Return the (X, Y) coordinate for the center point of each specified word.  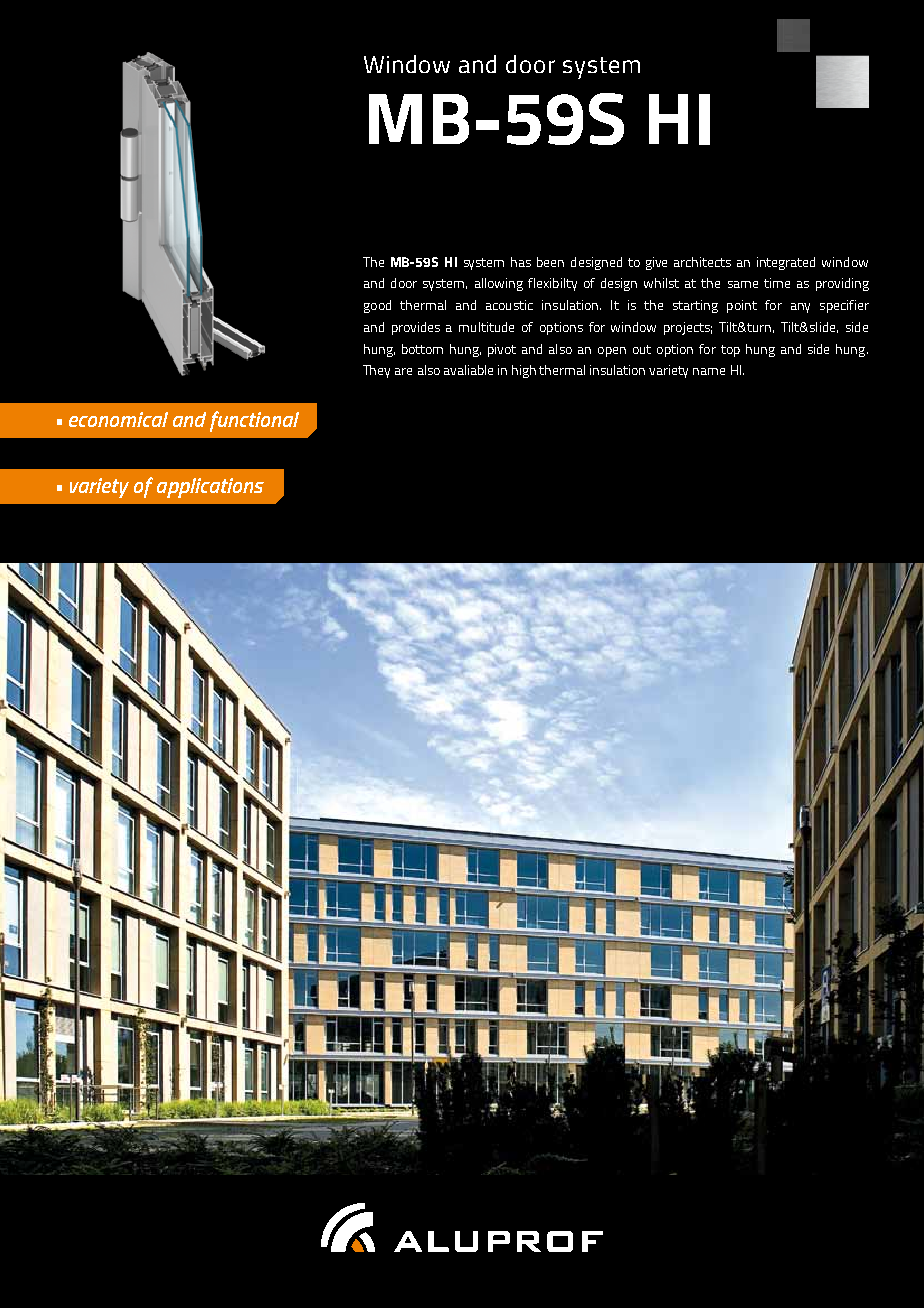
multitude (486, 327)
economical (118, 419)
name (709, 371)
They (376, 371)
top (730, 351)
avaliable (468, 370)
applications (210, 488)
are (403, 371)
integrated (786, 263)
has (521, 262)
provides (416, 328)
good (377, 306)
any (800, 308)
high (524, 371)
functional (254, 421)
